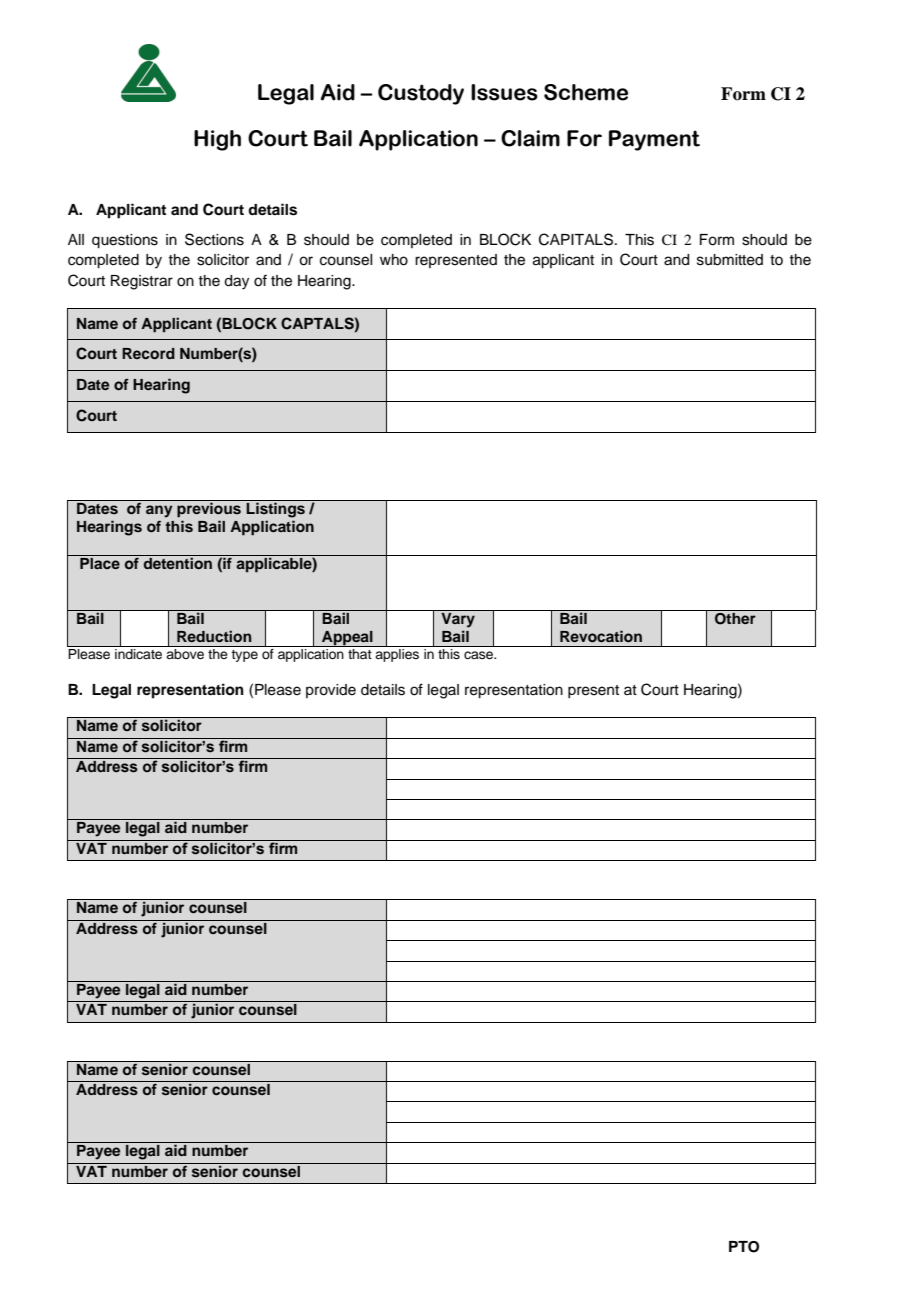 Image resolution: width=924 pixels, height=1308 pixels. What do you see at coordinates (139, 652) in the document?
I see `indicate` at bounding box center [139, 652].
